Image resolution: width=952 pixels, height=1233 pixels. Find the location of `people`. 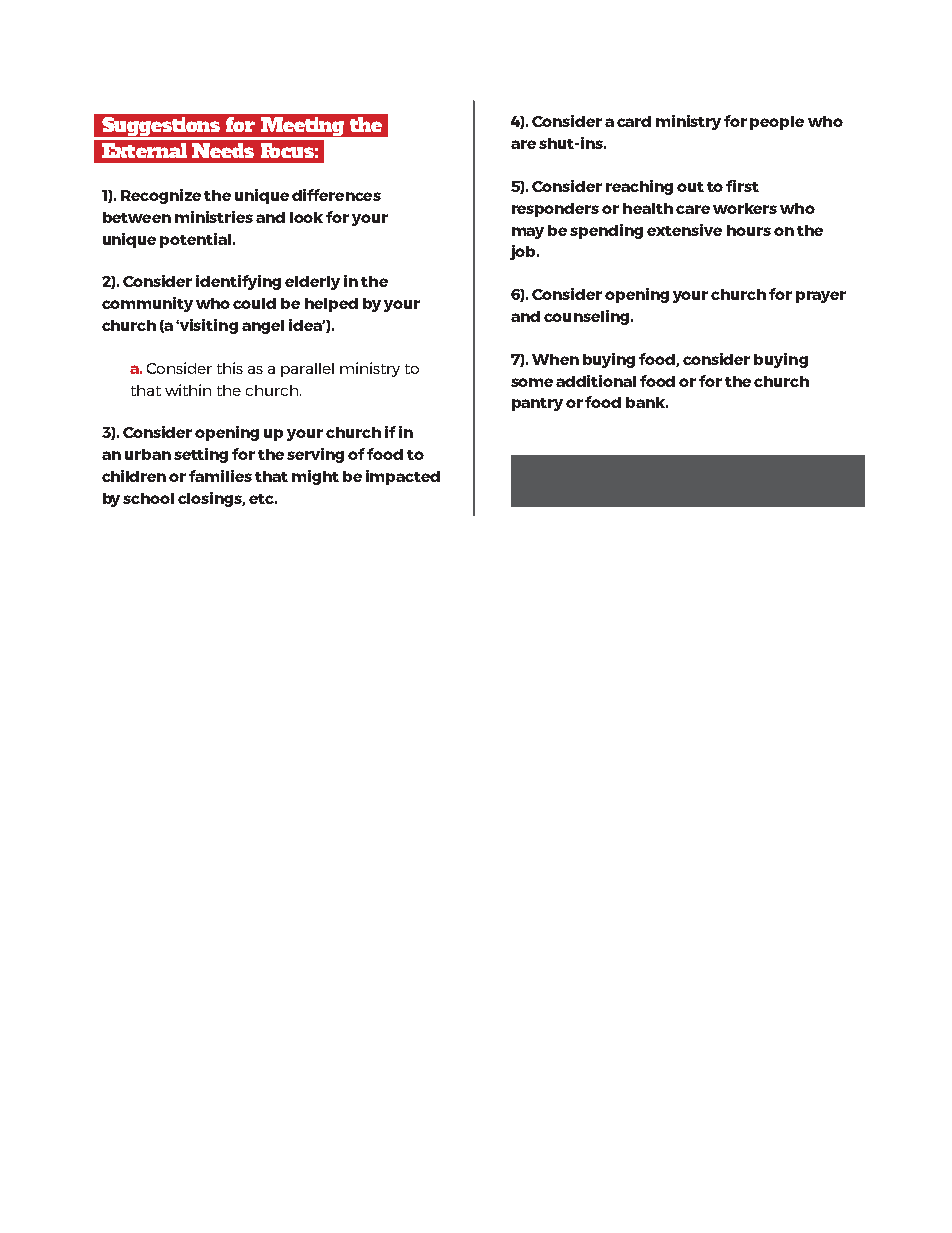

people is located at coordinates (777, 123).
